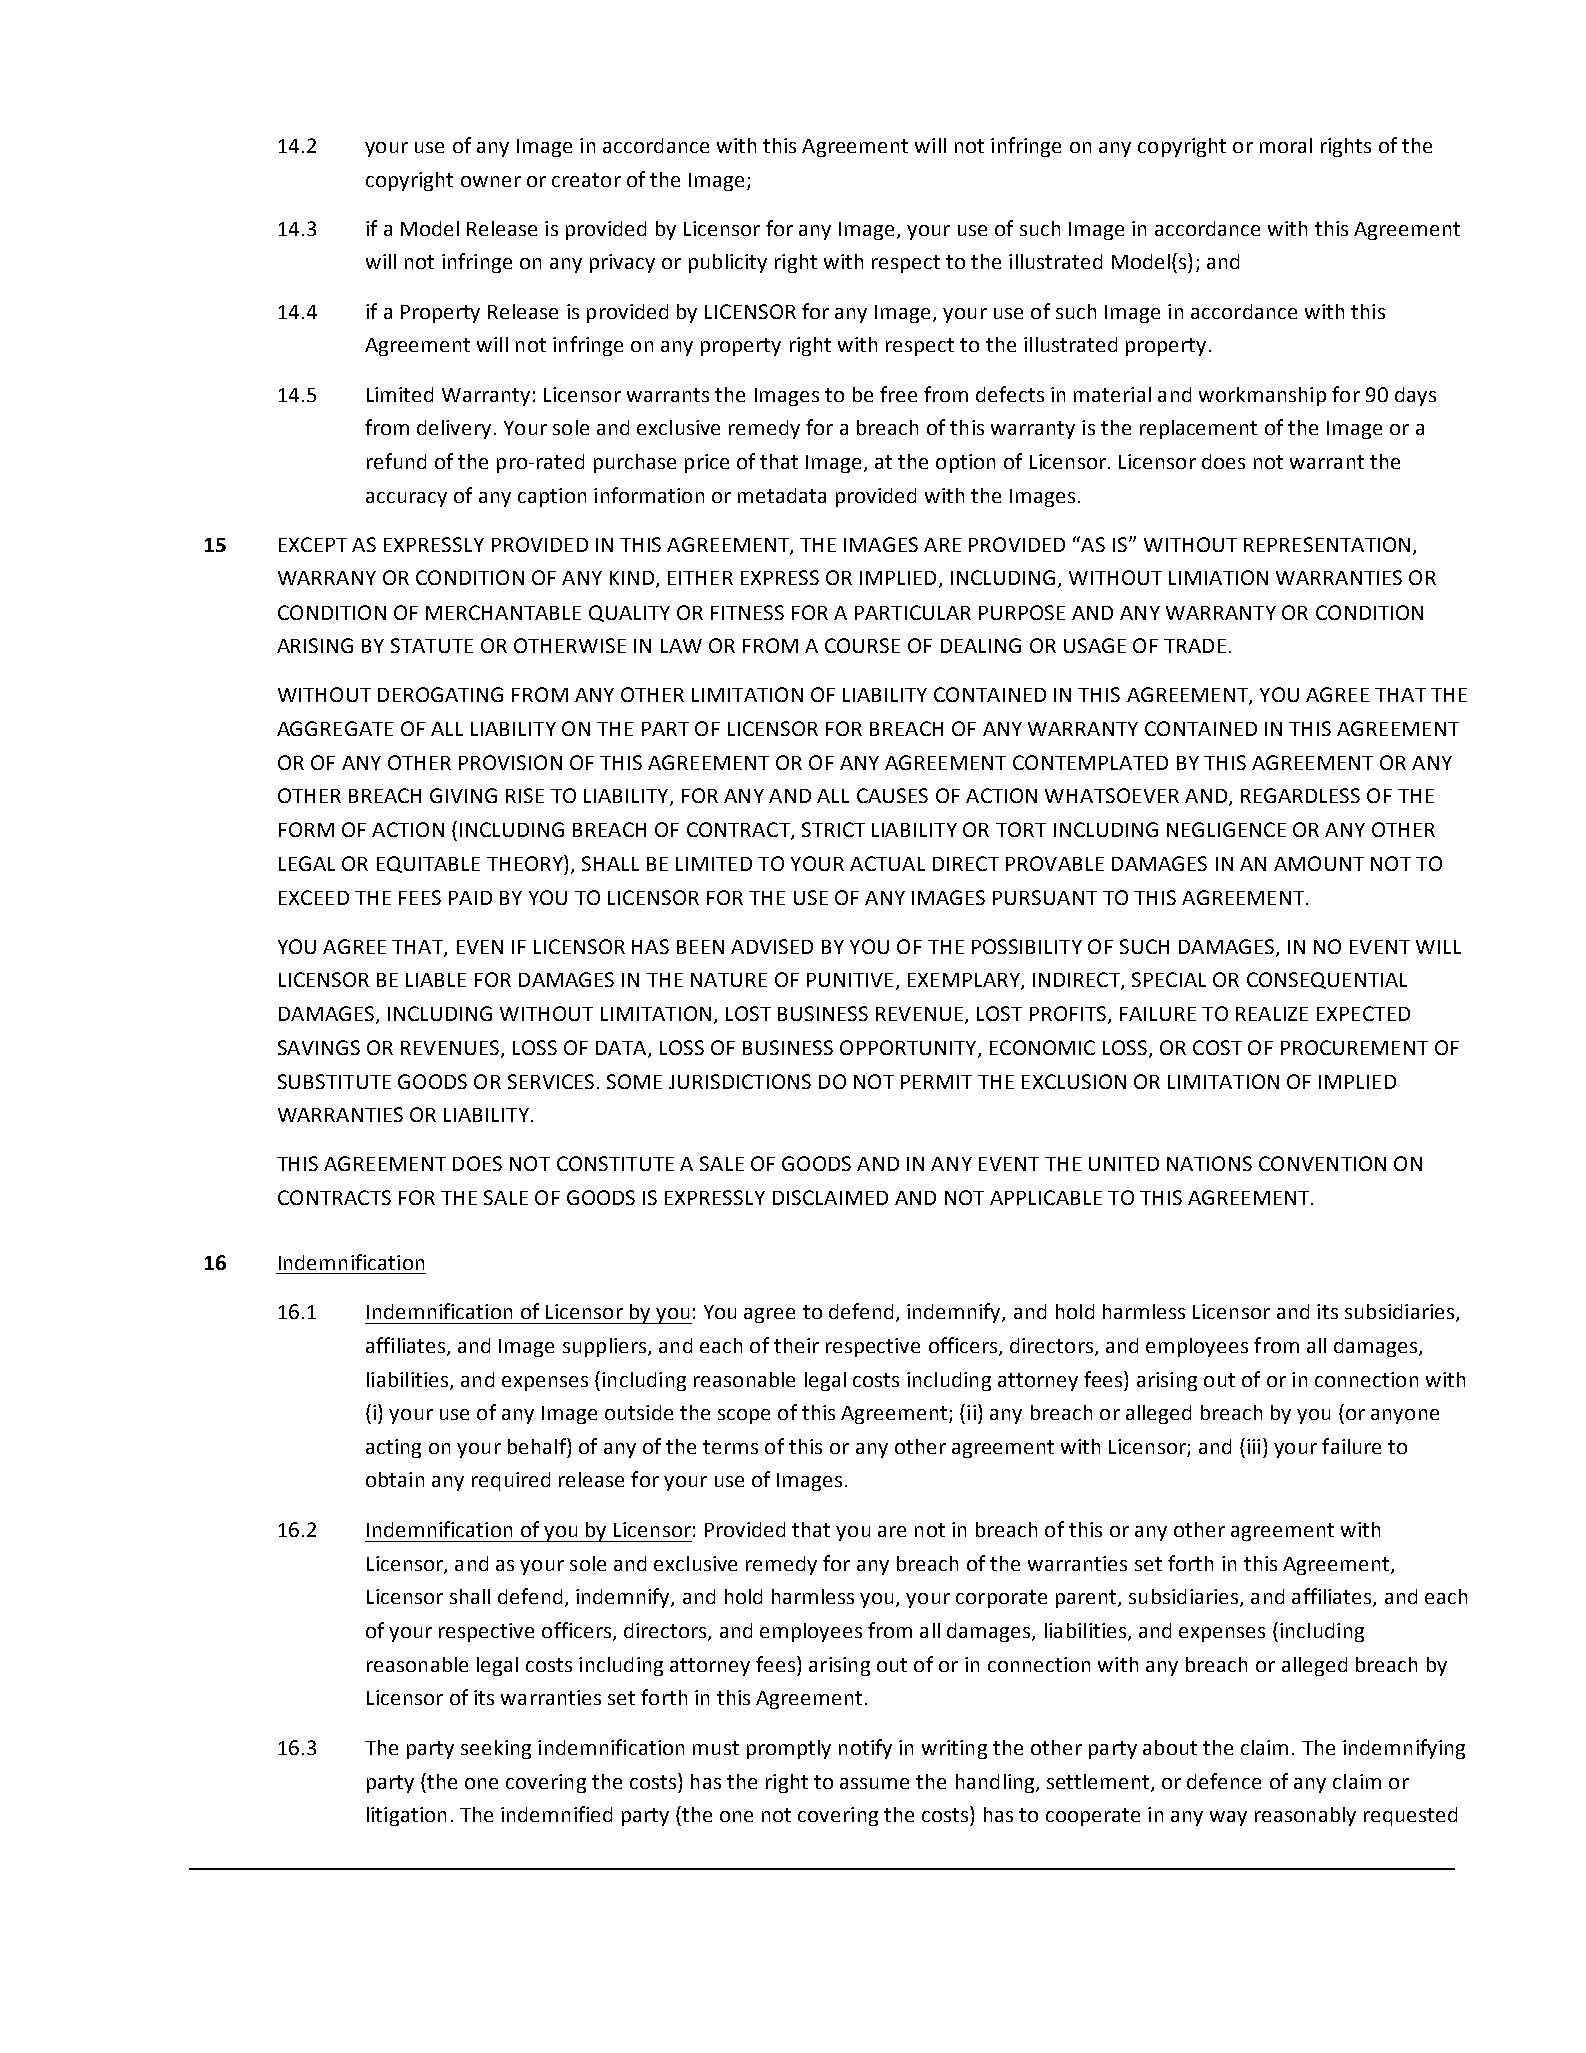  Describe the element at coordinates (436, 980) in the page. I see `LIABLE` at that location.
